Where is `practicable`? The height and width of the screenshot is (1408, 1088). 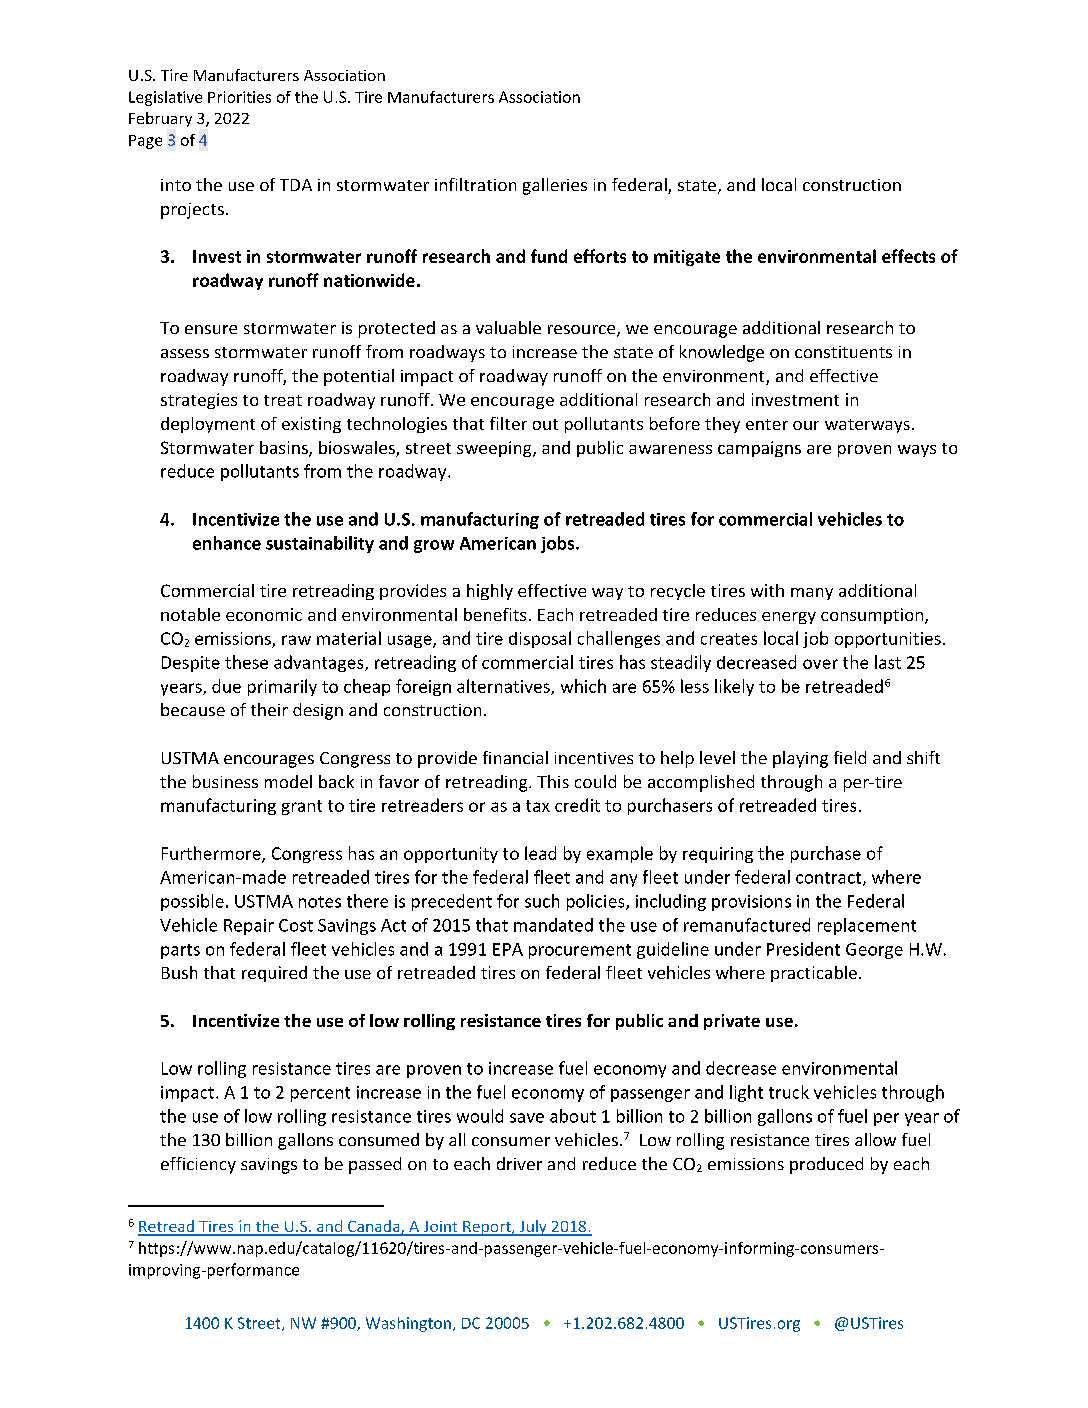 practicable is located at coordinates (814, 974).
